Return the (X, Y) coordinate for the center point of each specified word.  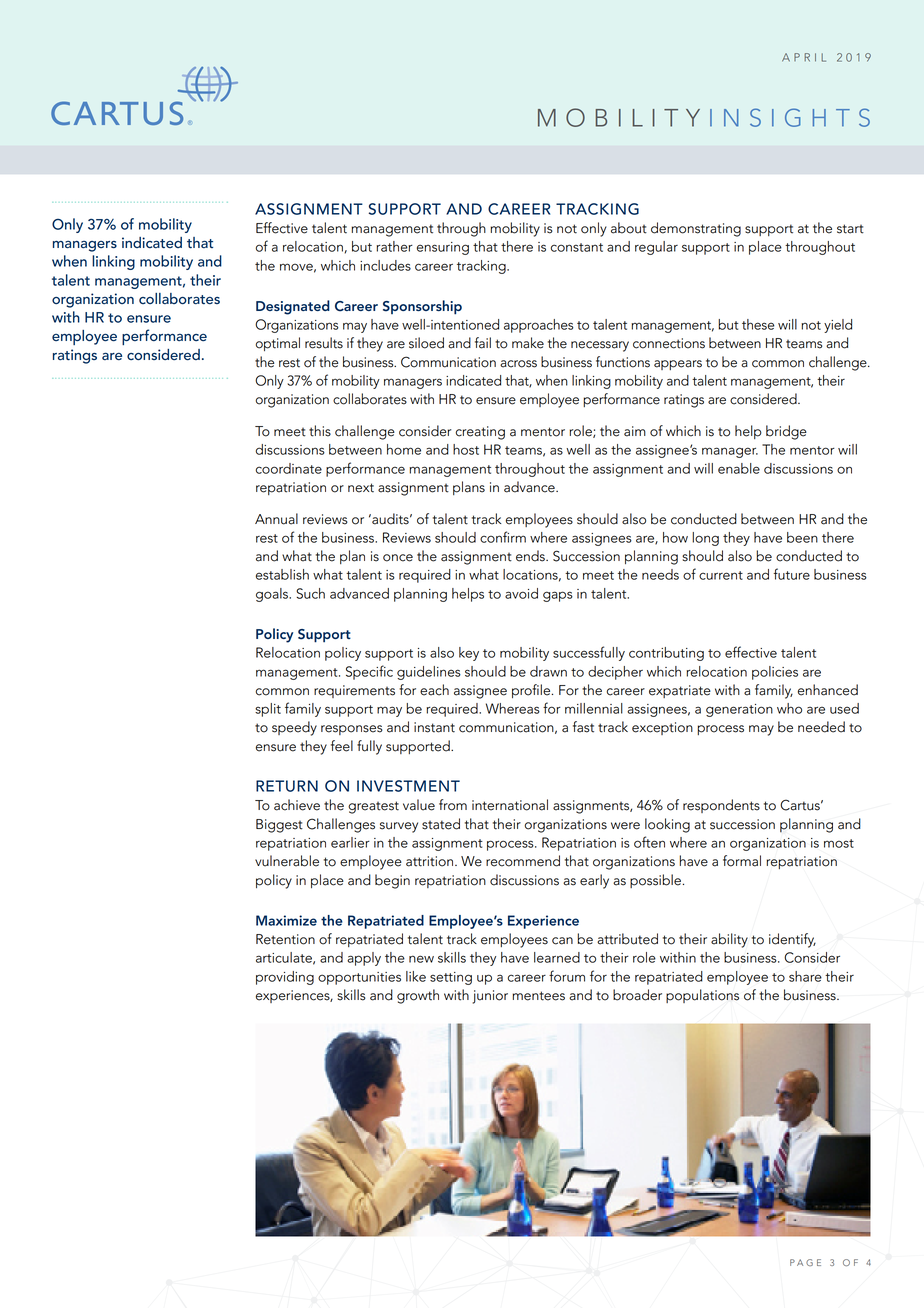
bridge (786, 432)
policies (775, 673)
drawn (548, 671)
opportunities (359, 978)
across (518, 364)
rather (394, 246)
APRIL (804, 57)
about (629, 228)
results (324, 343)
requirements (354, 691)
